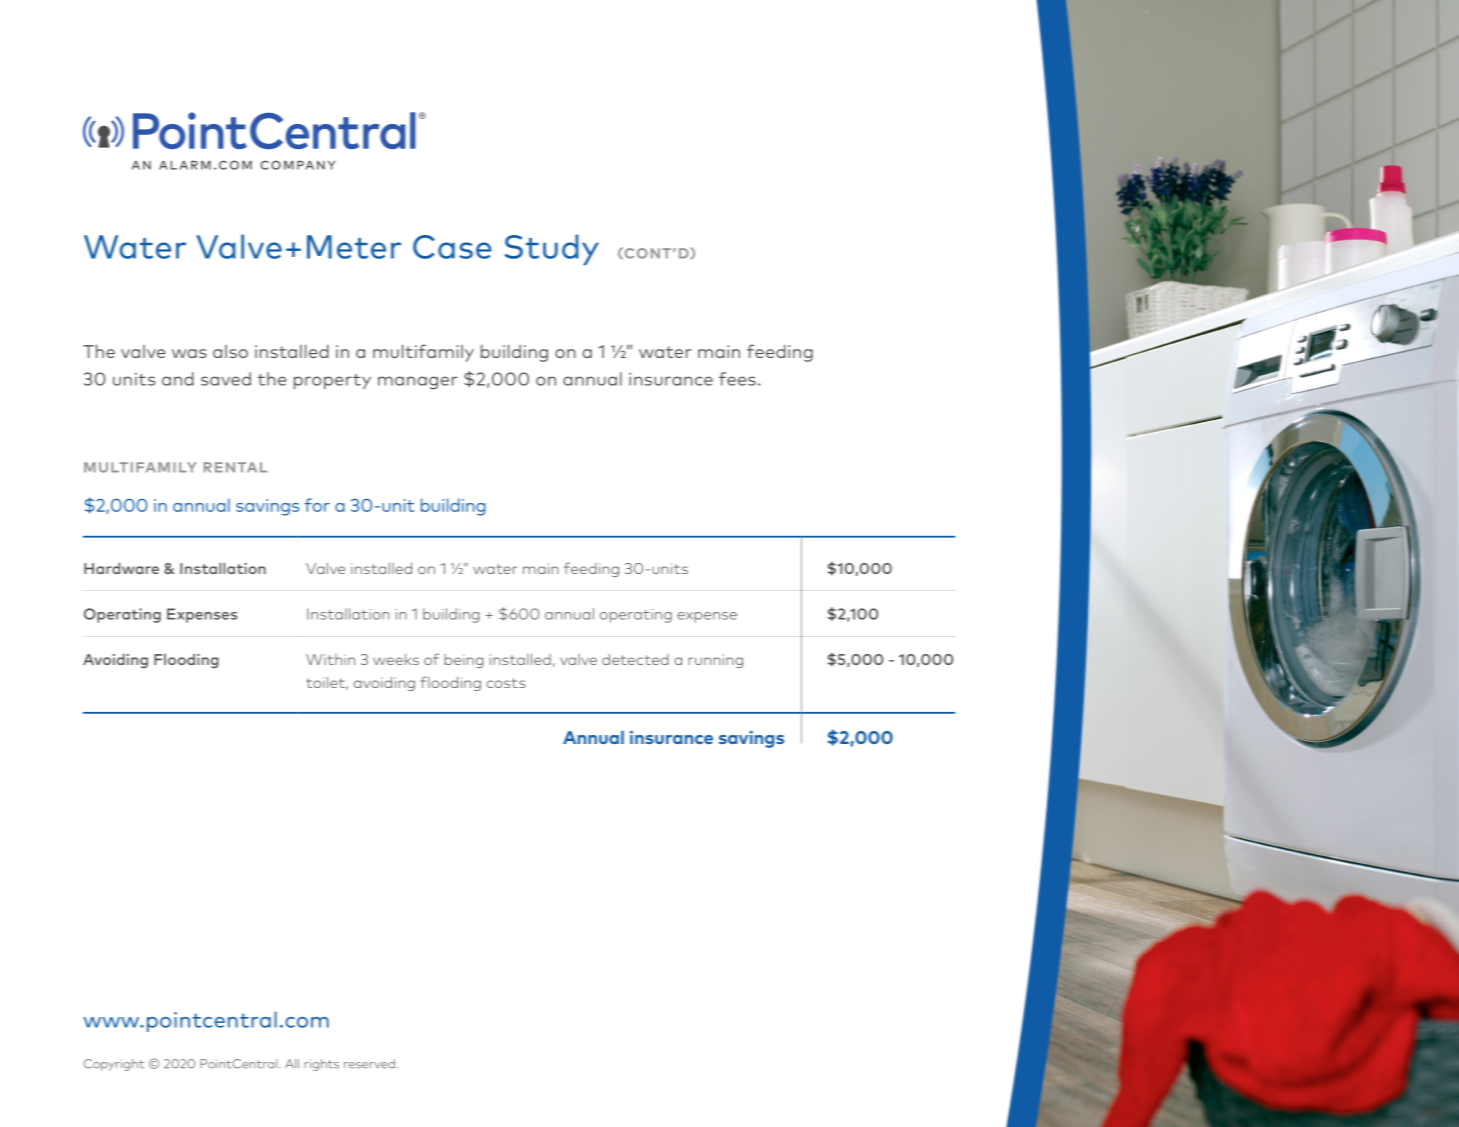  I want to click on reserved, so click(369, 1064).
